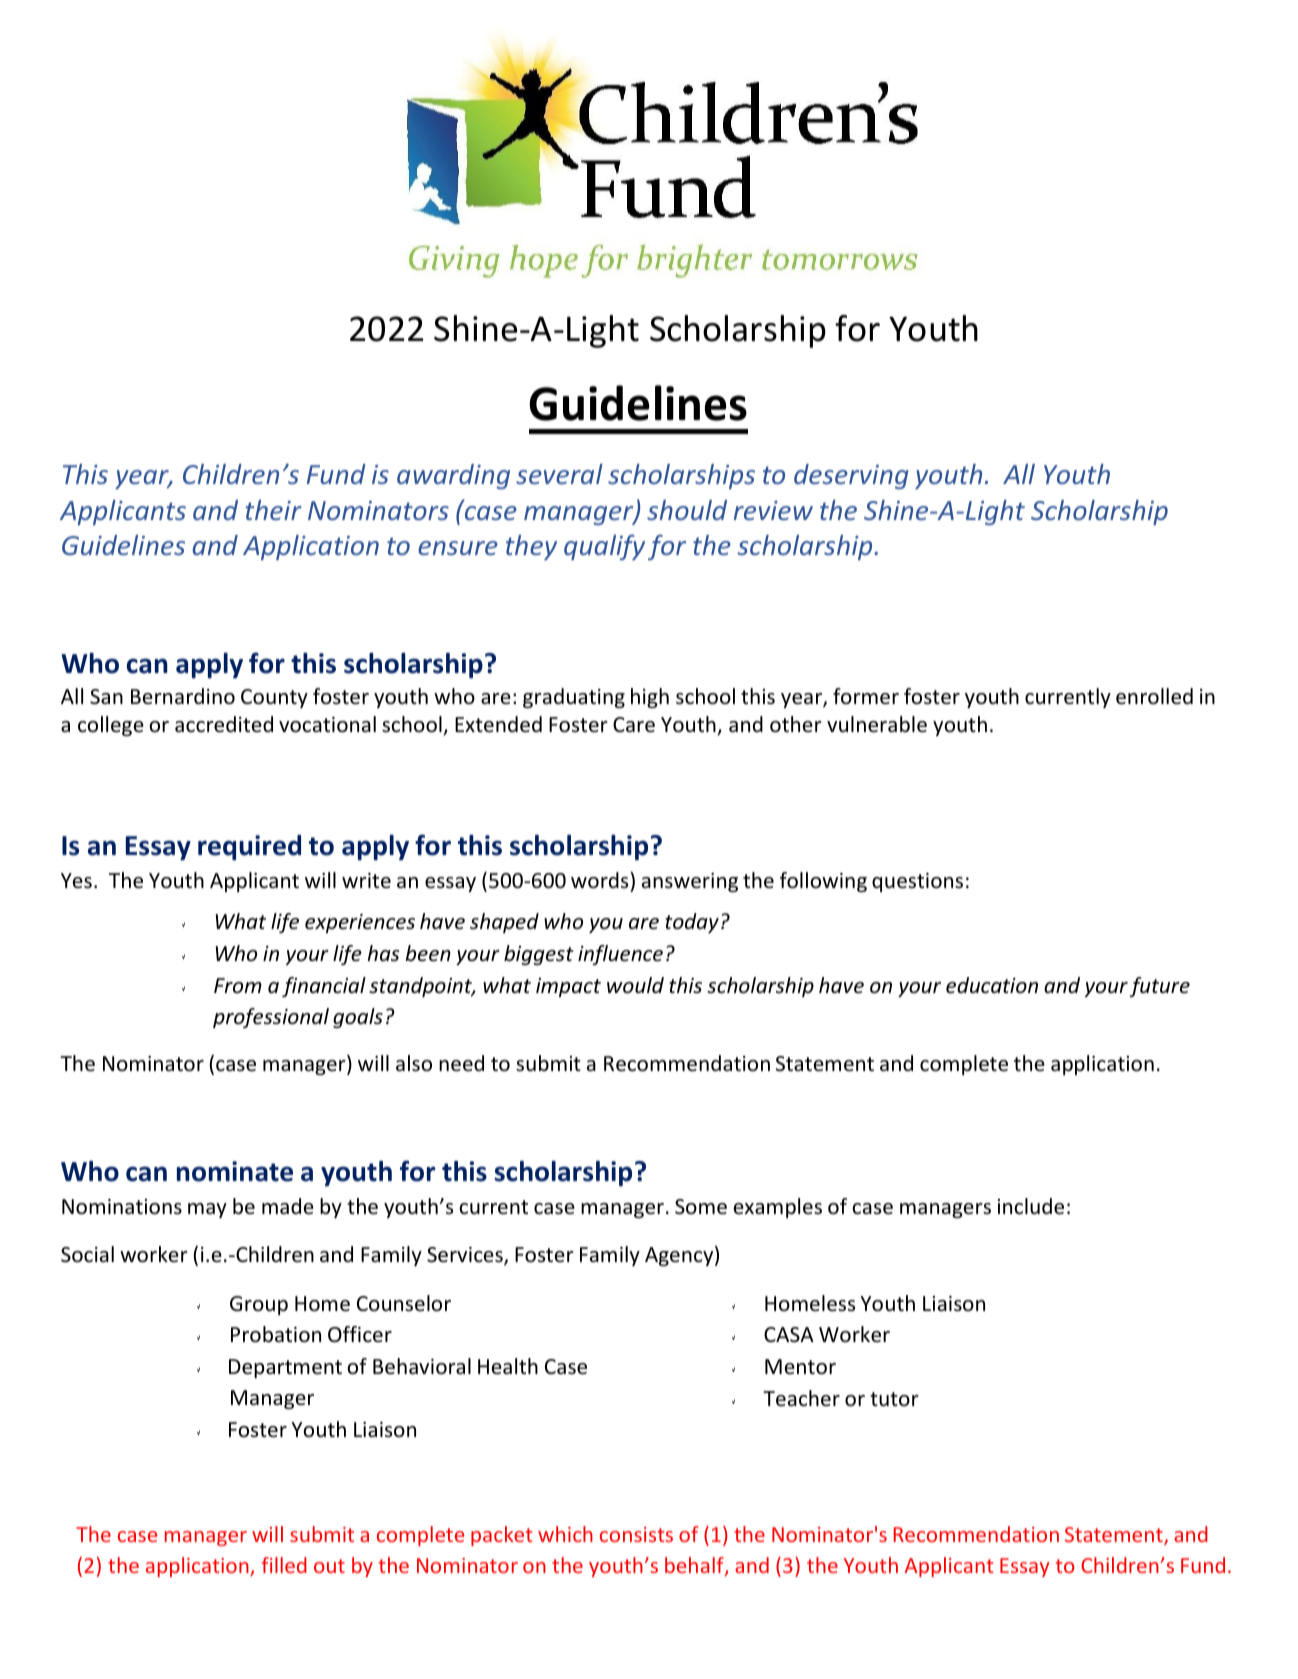  What do you see at coordinates (992, 985) in the screenshot?
I see `education` at bounding box center [992, 985].
